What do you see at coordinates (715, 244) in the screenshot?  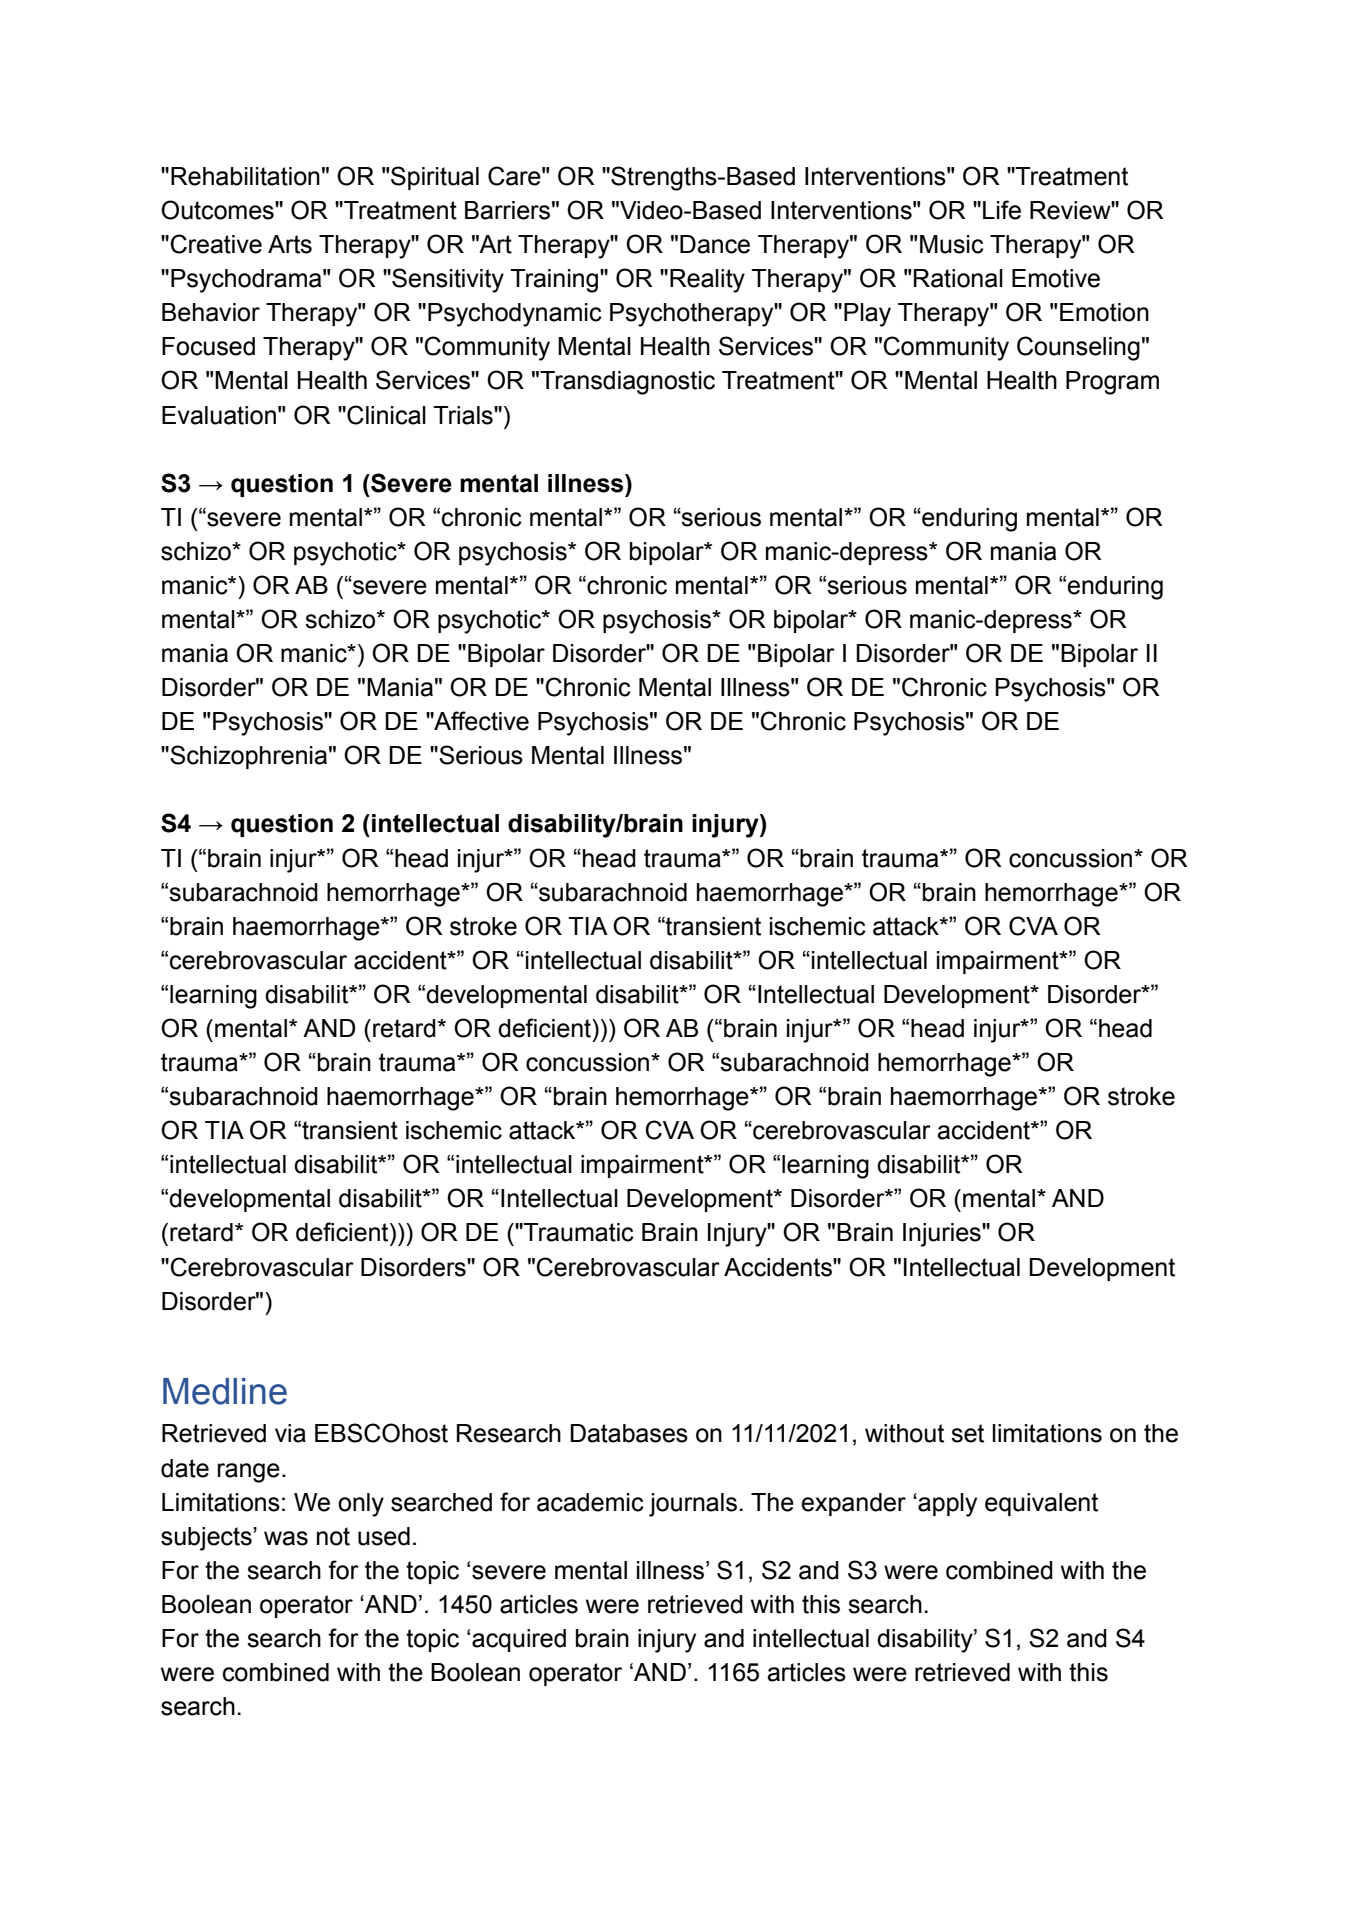 I see `Dance` at bounding box center [715, 244].
